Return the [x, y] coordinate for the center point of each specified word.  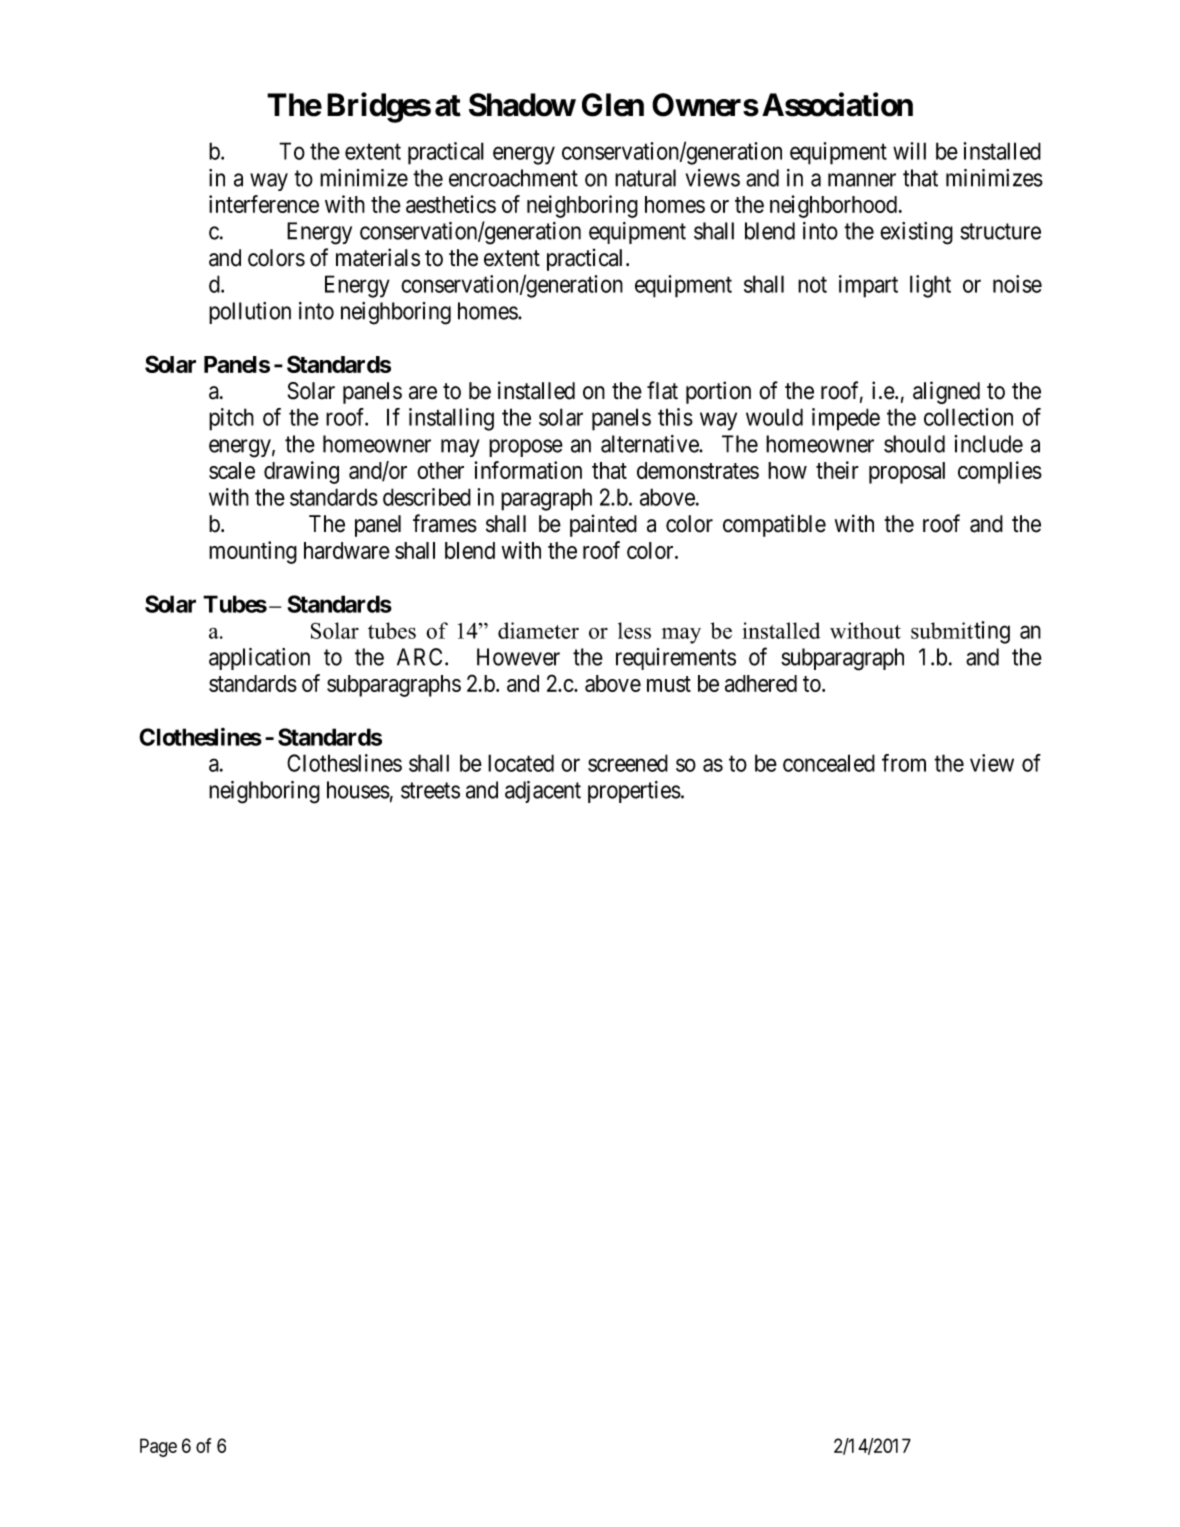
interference [264, 204]
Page [158, 1447]
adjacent [543, 792]
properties [634, 792]
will [909, 151]
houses [358, 790]
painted [603, 525]
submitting [960, 632]
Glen [613, 105]
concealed [829, 763]
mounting [253, 552]
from [904, 763]
